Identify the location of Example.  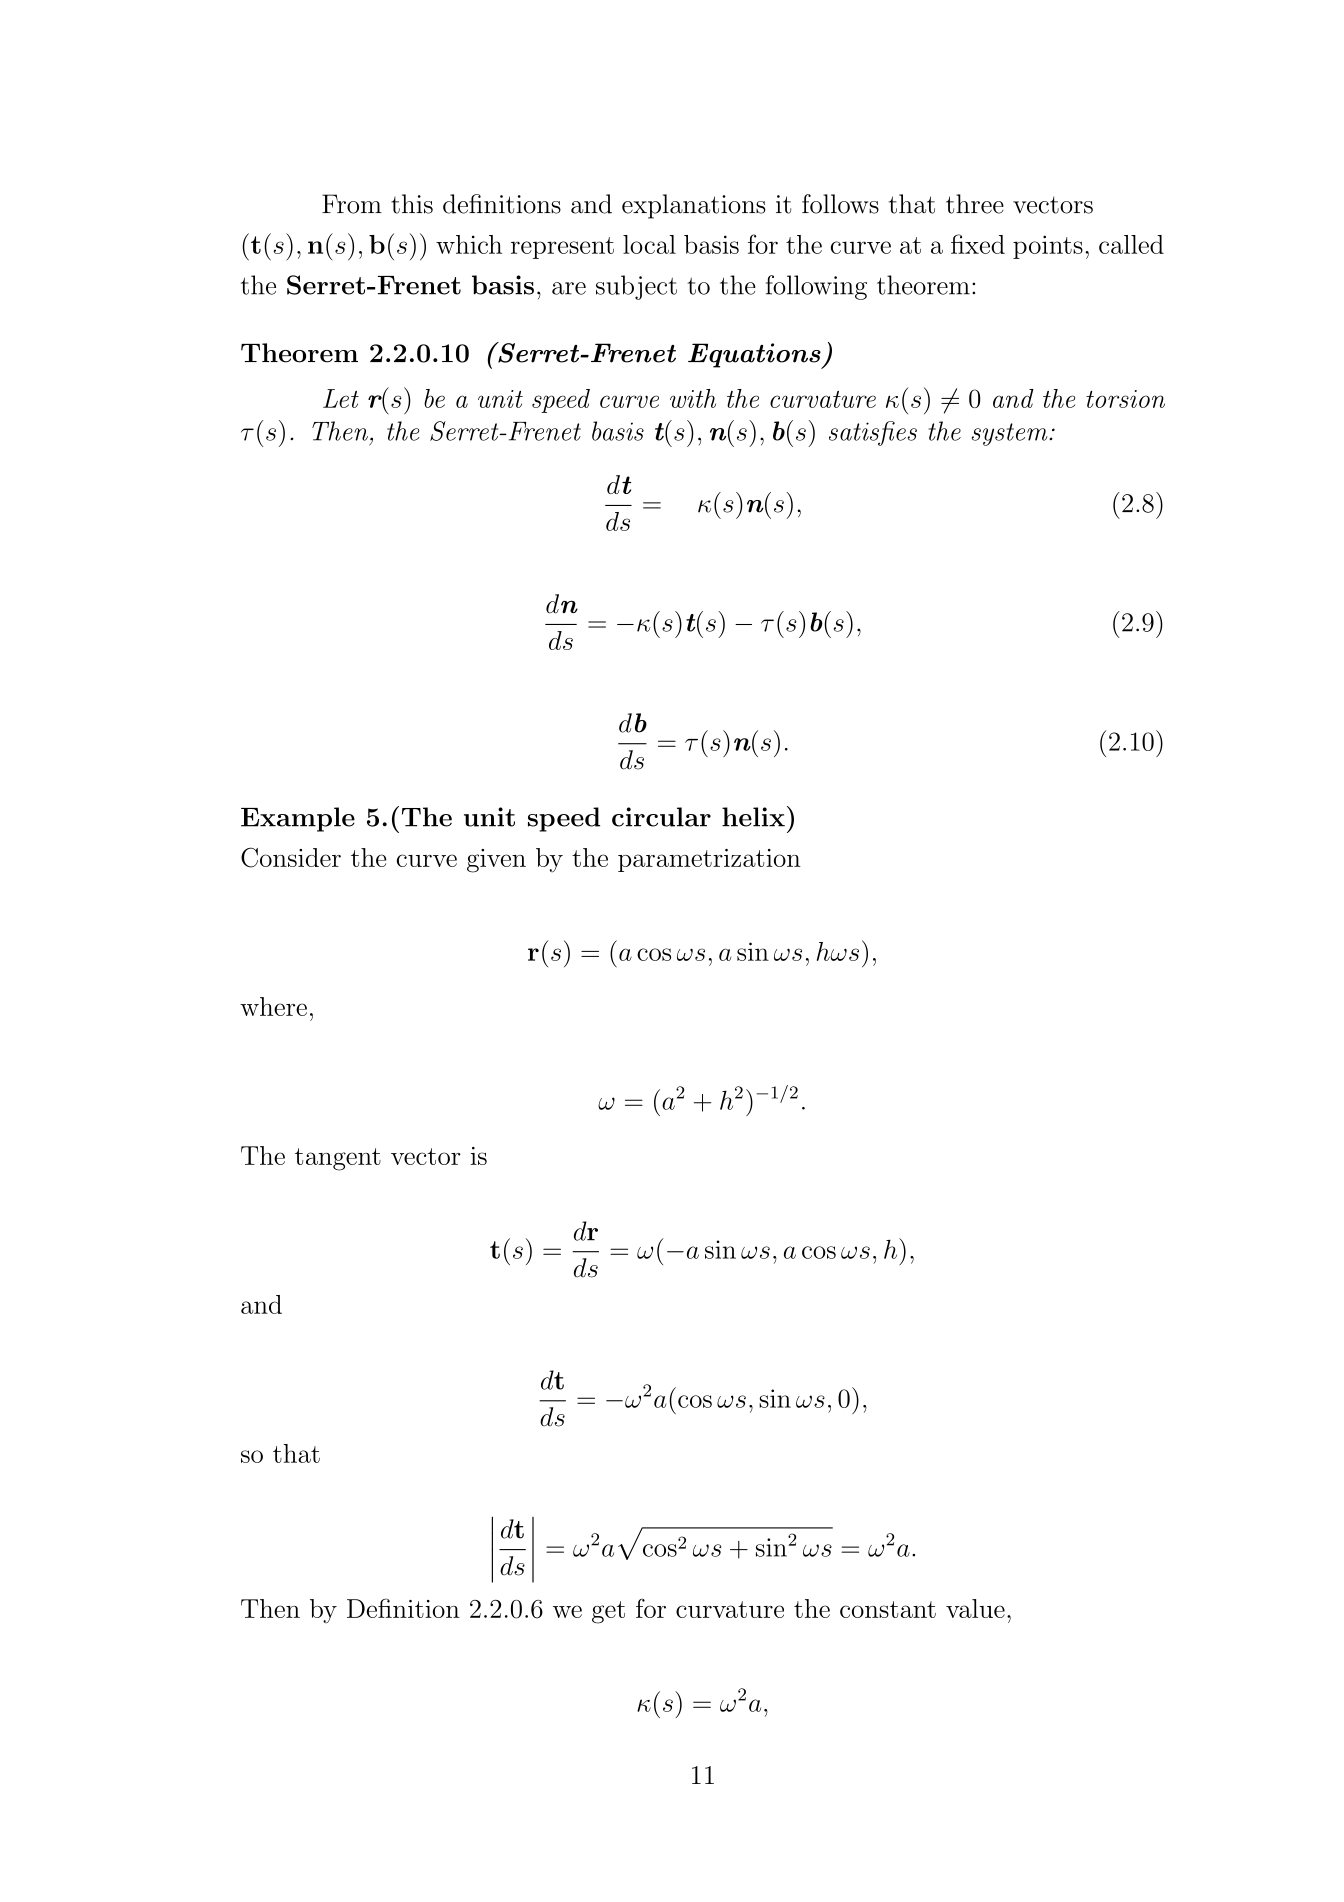
(298, 819).
